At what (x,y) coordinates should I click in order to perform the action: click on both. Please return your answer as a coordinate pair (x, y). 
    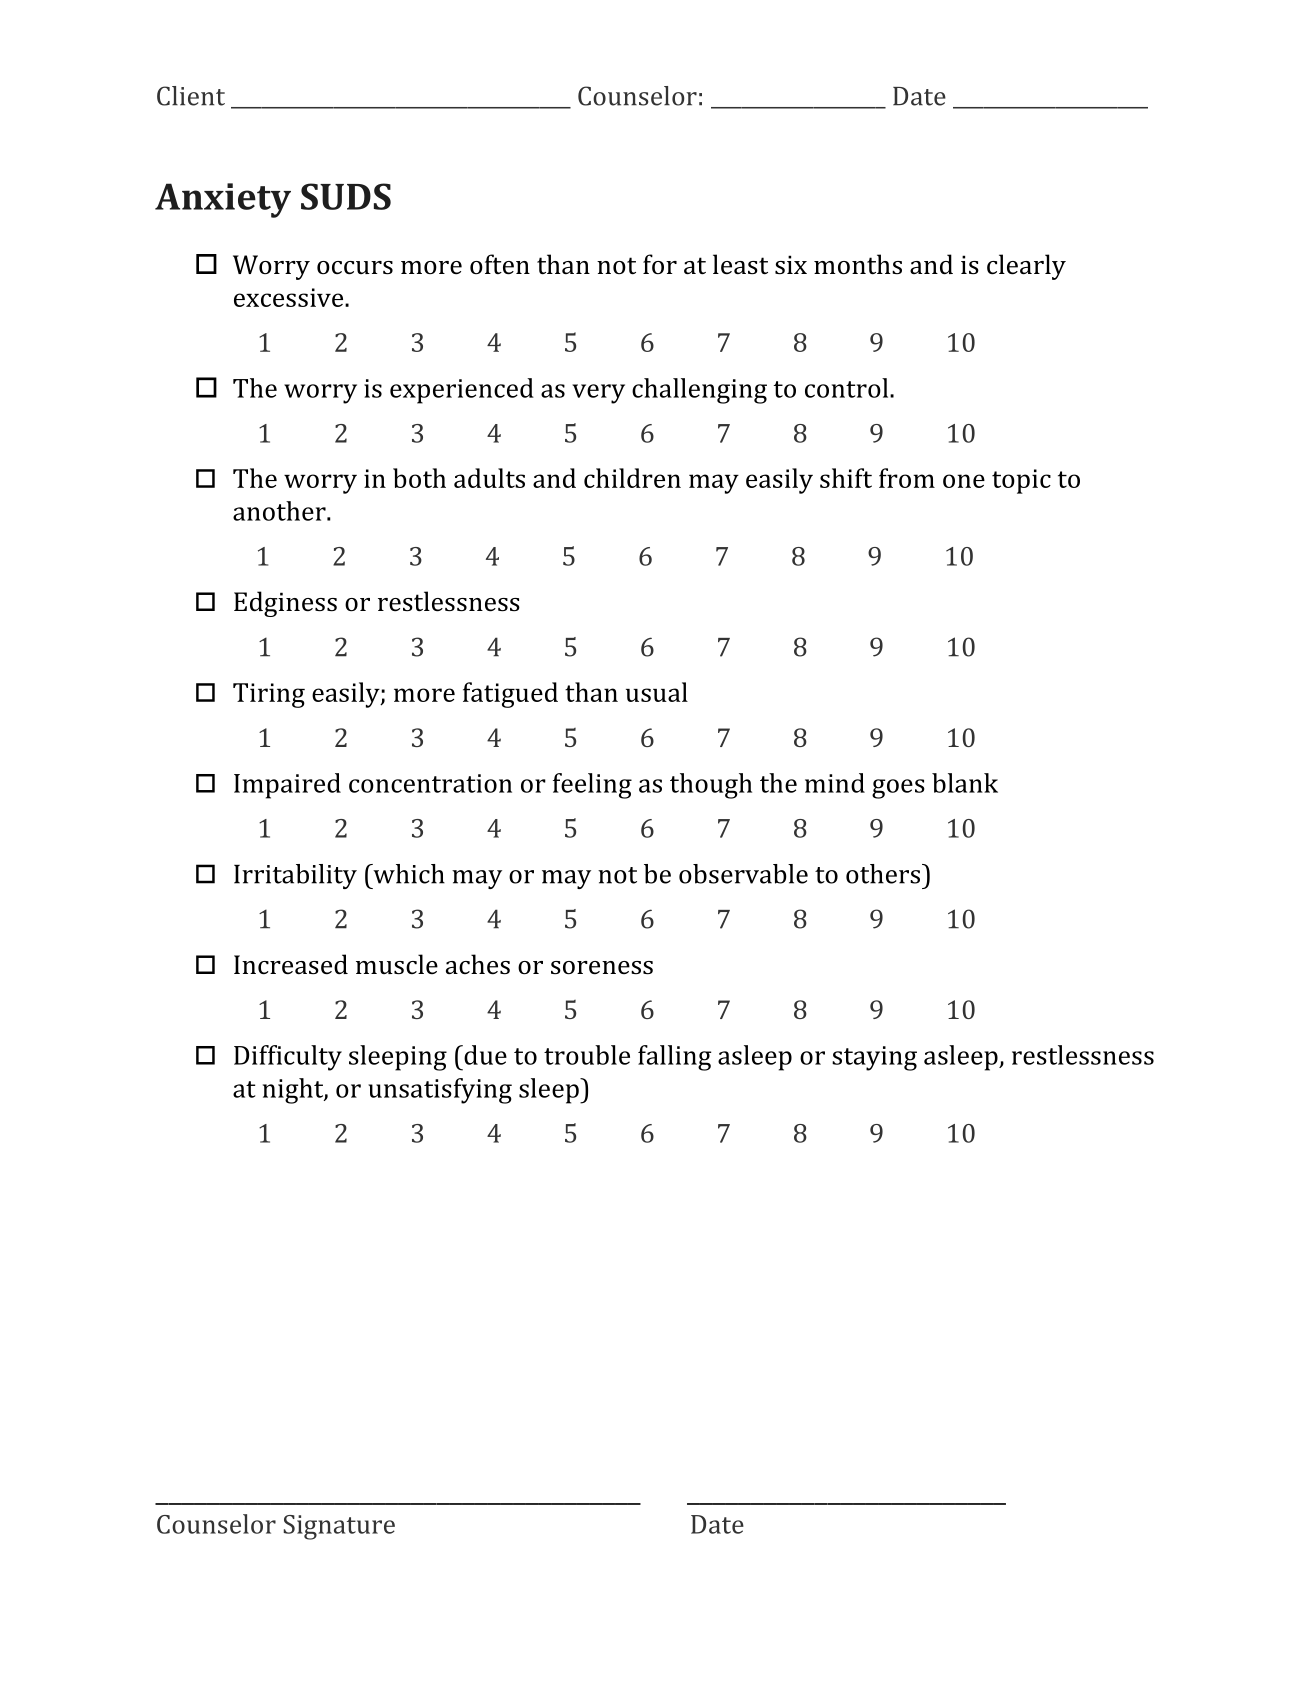
    Looking at the image, I should click on (419, 478).
